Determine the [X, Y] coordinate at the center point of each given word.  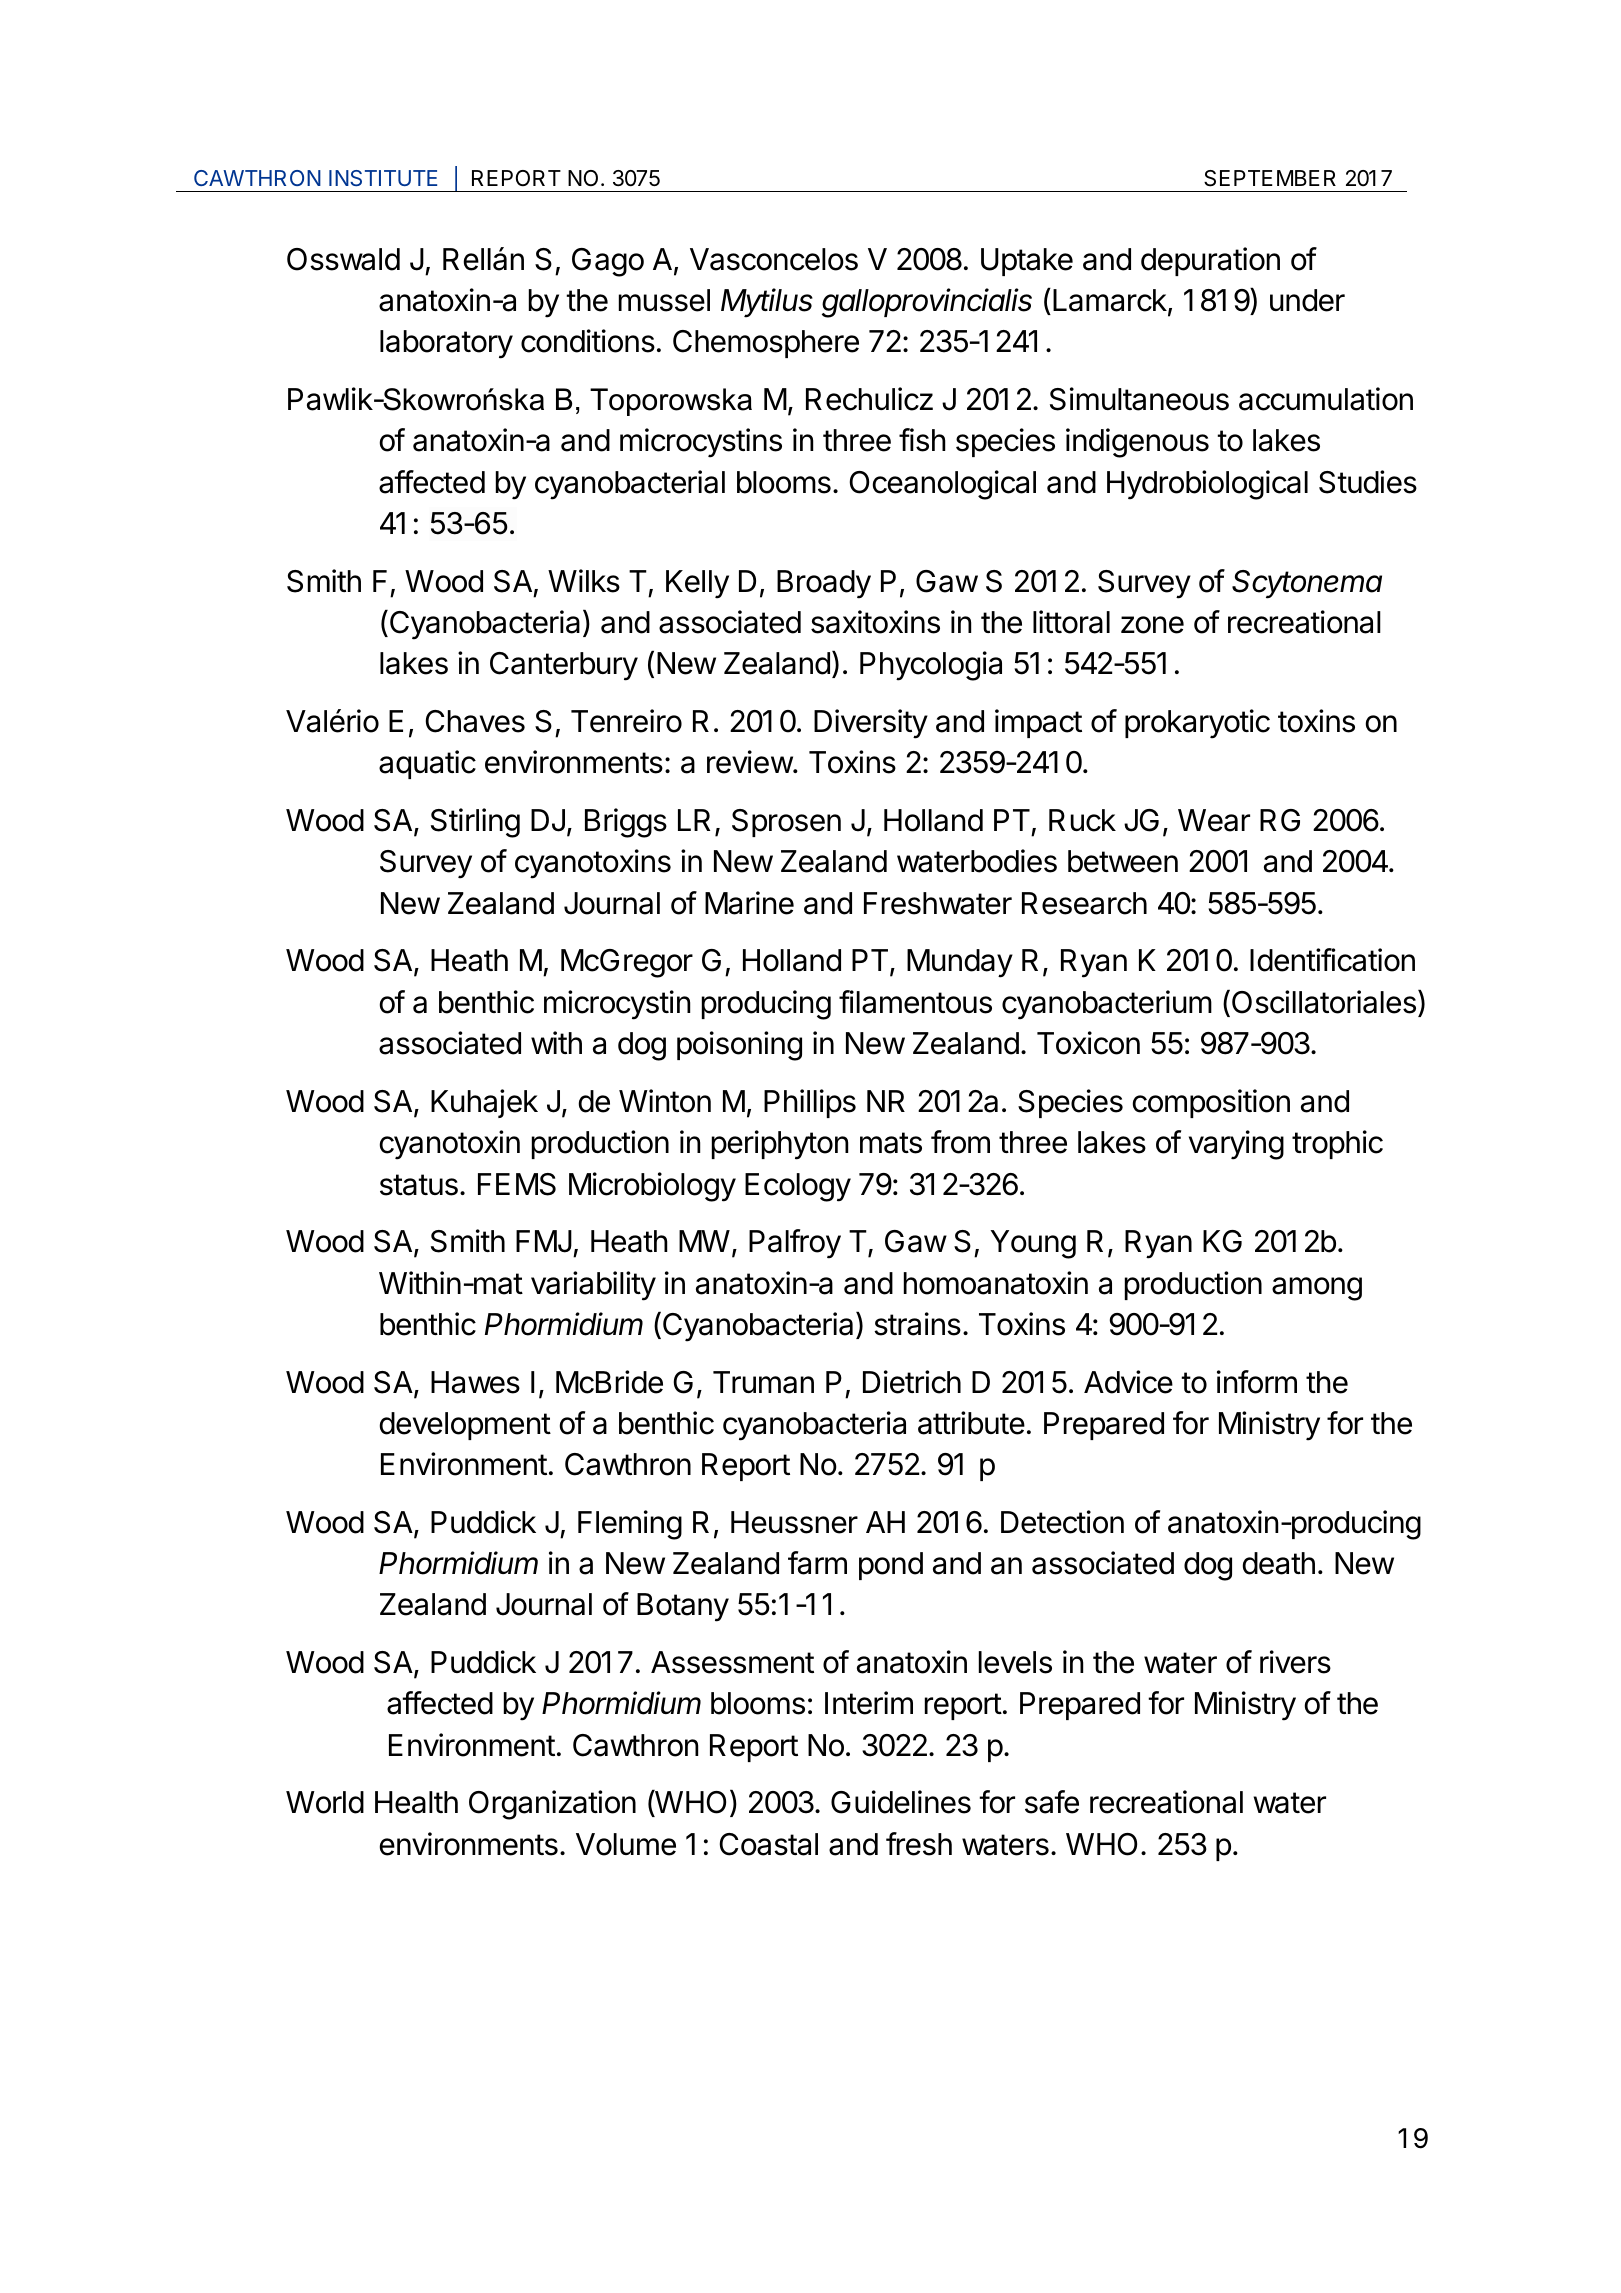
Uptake [1027, 262]
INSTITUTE [383, 178]
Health [416, 1802]
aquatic [427, 764]
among [1317, 1289]
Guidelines [901, 1802]
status [419, 1185]
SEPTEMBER [1270, 178]
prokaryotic [1197, 724]
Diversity [871, 724]
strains [917, 1324]
